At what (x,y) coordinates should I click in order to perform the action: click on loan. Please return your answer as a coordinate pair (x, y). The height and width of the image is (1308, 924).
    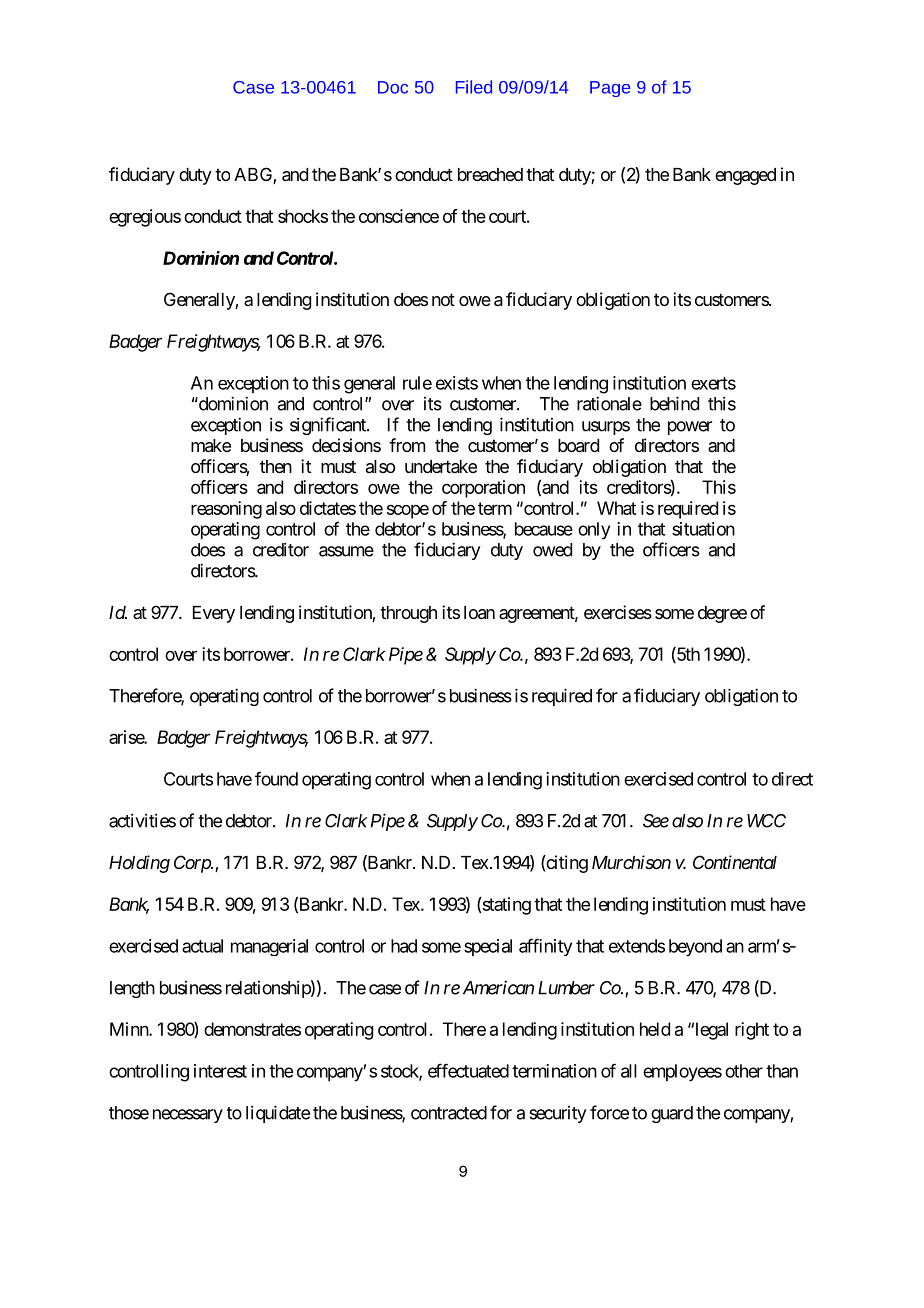
    Looking at the image, I should click on (479, 613).
